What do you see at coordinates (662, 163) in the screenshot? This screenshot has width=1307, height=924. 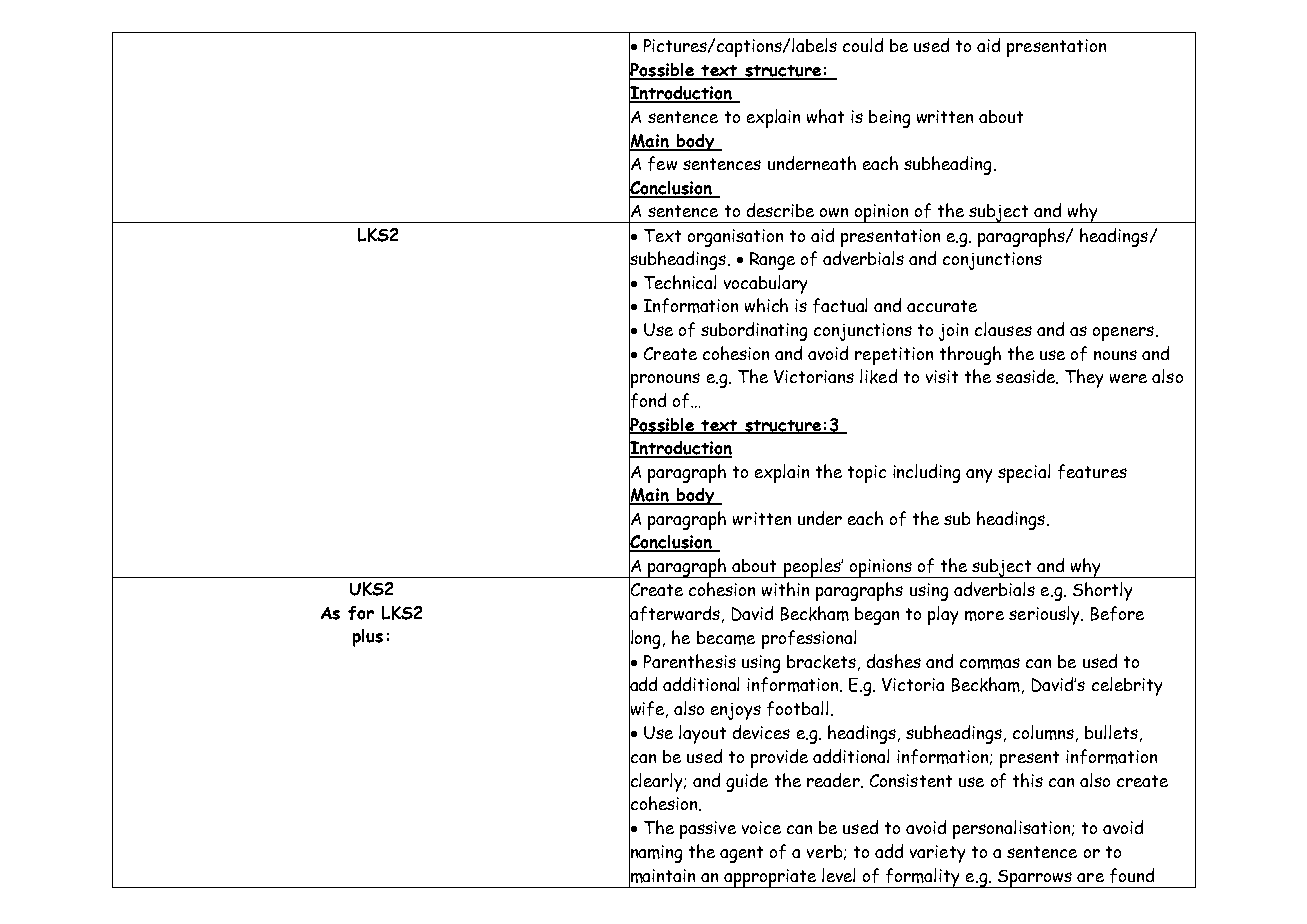 I see `few` at bounding box center [662, 163].
